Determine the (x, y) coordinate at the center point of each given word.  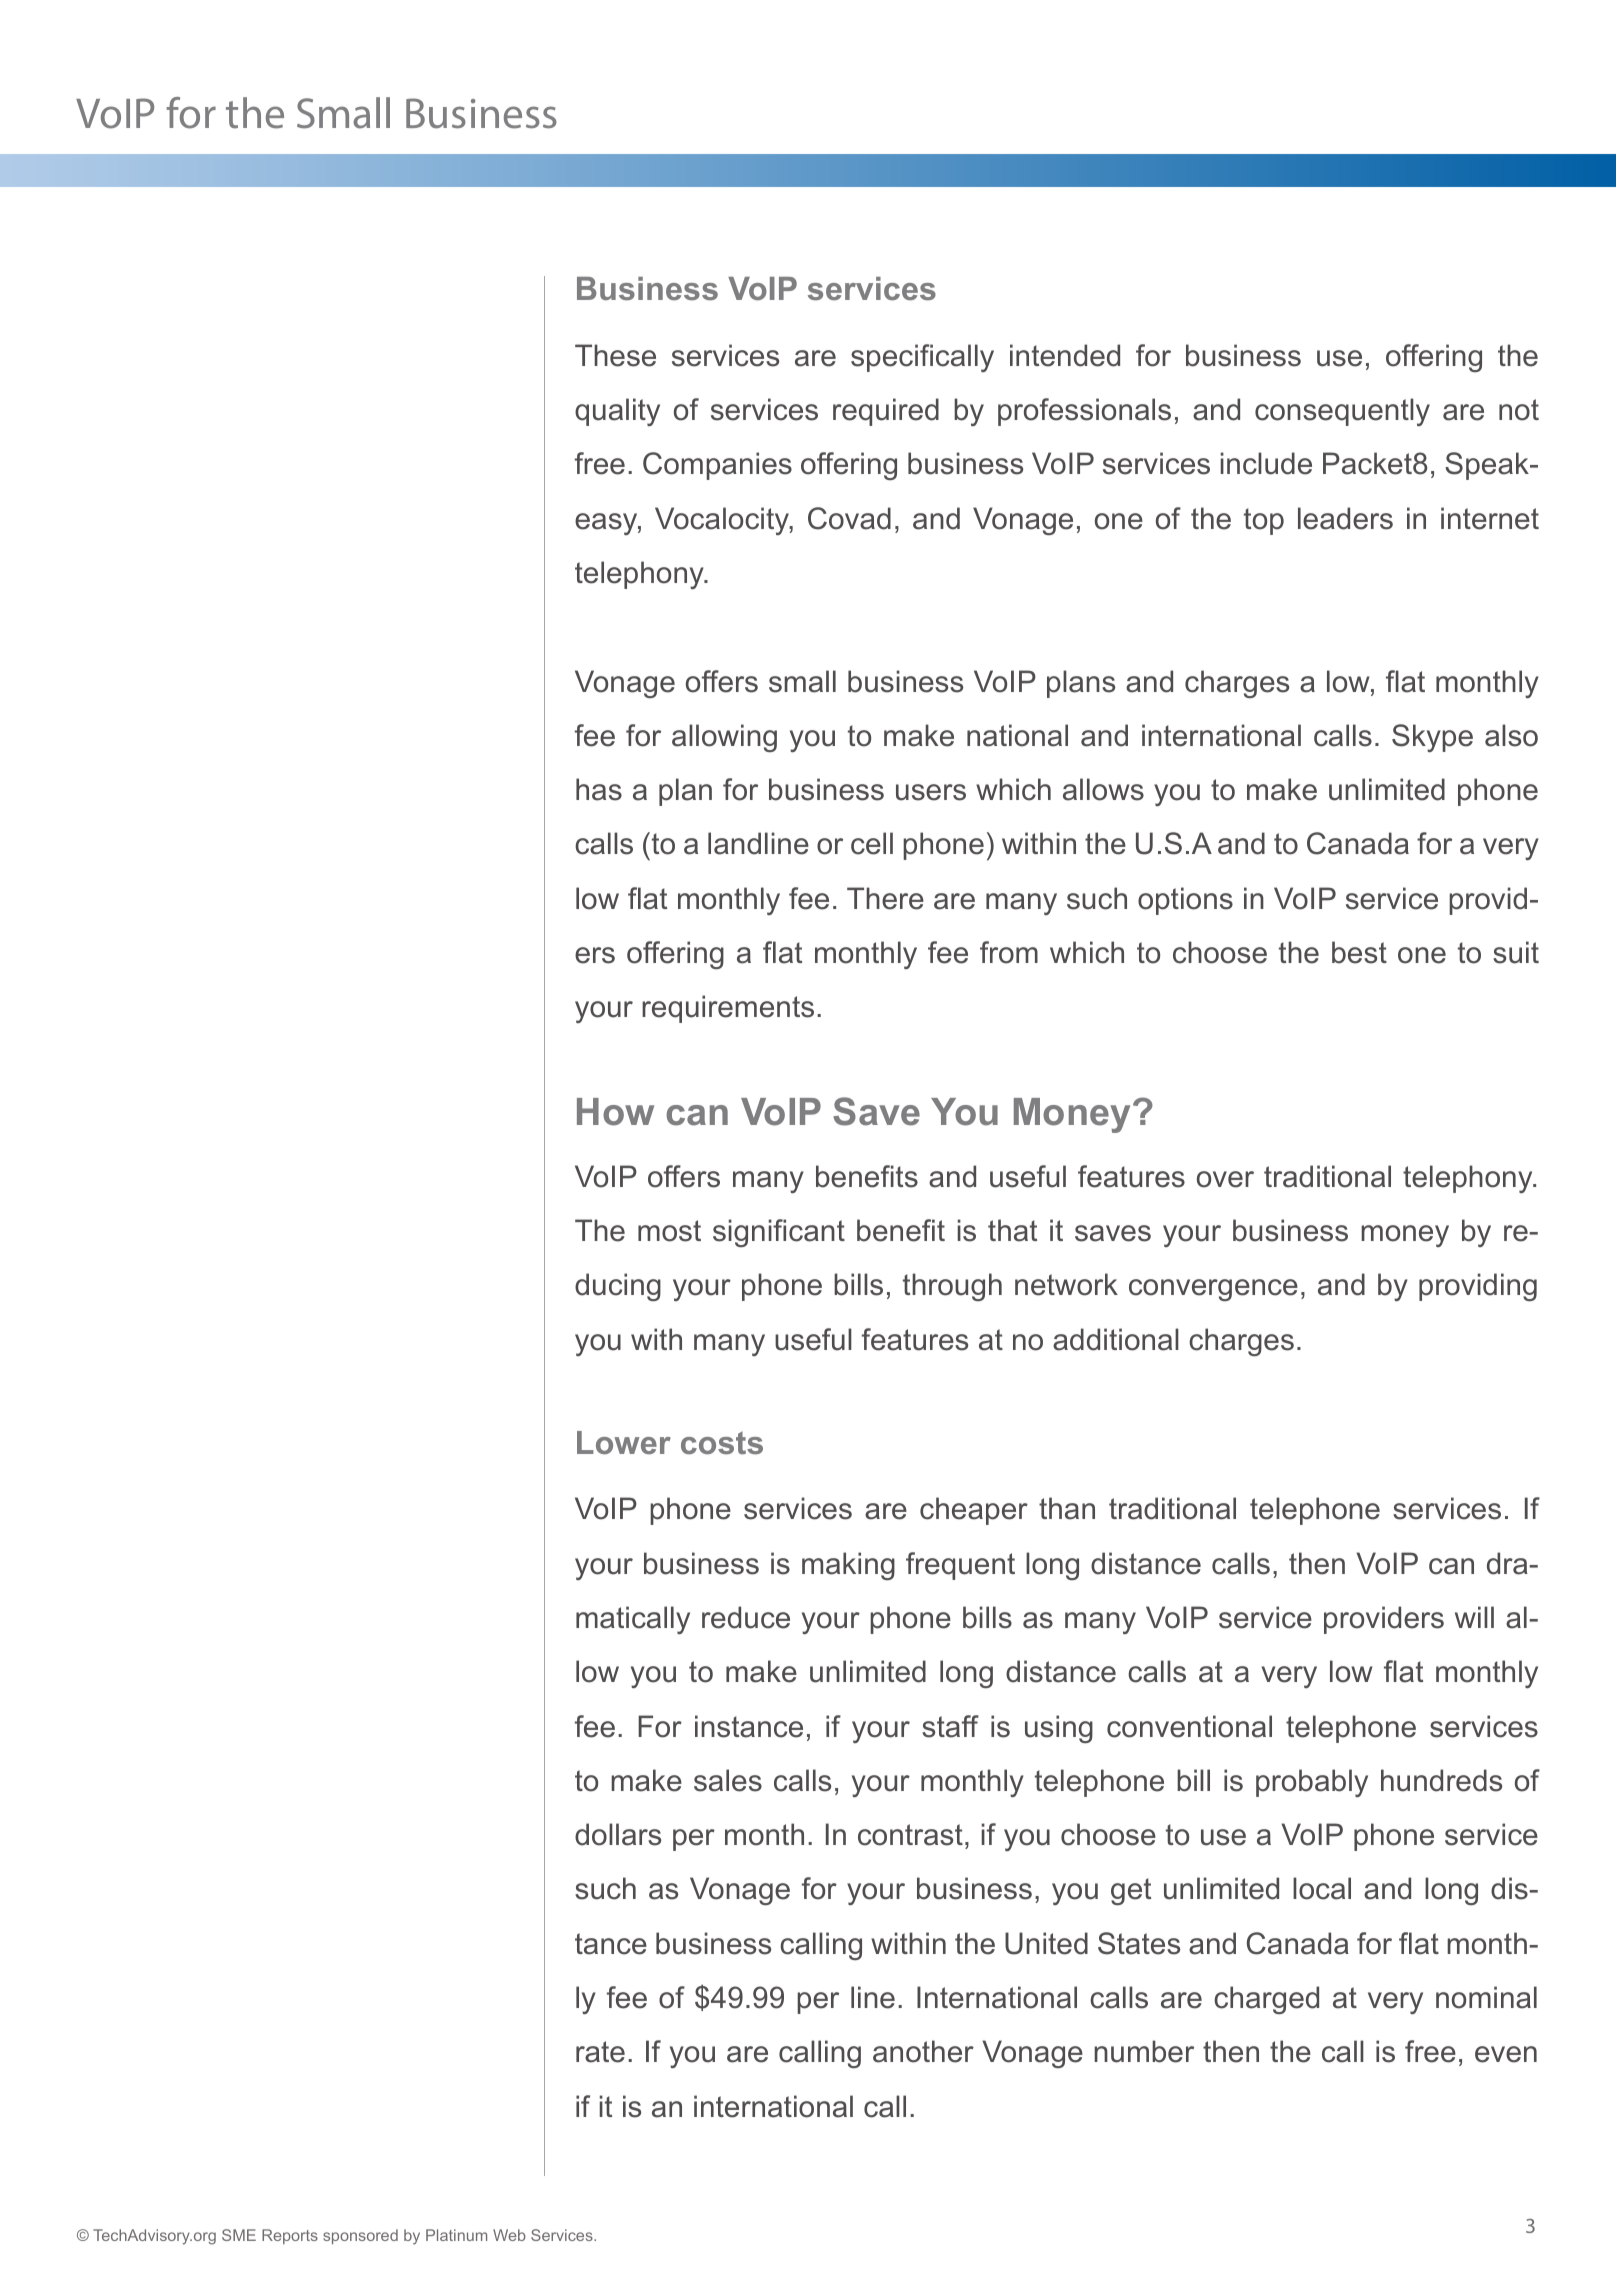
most (669, 1231)
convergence (1213, 1290)
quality (617, 412)
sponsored (360, 2236)
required (886, 412)
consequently (1342, 412)
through (952, 1287)
